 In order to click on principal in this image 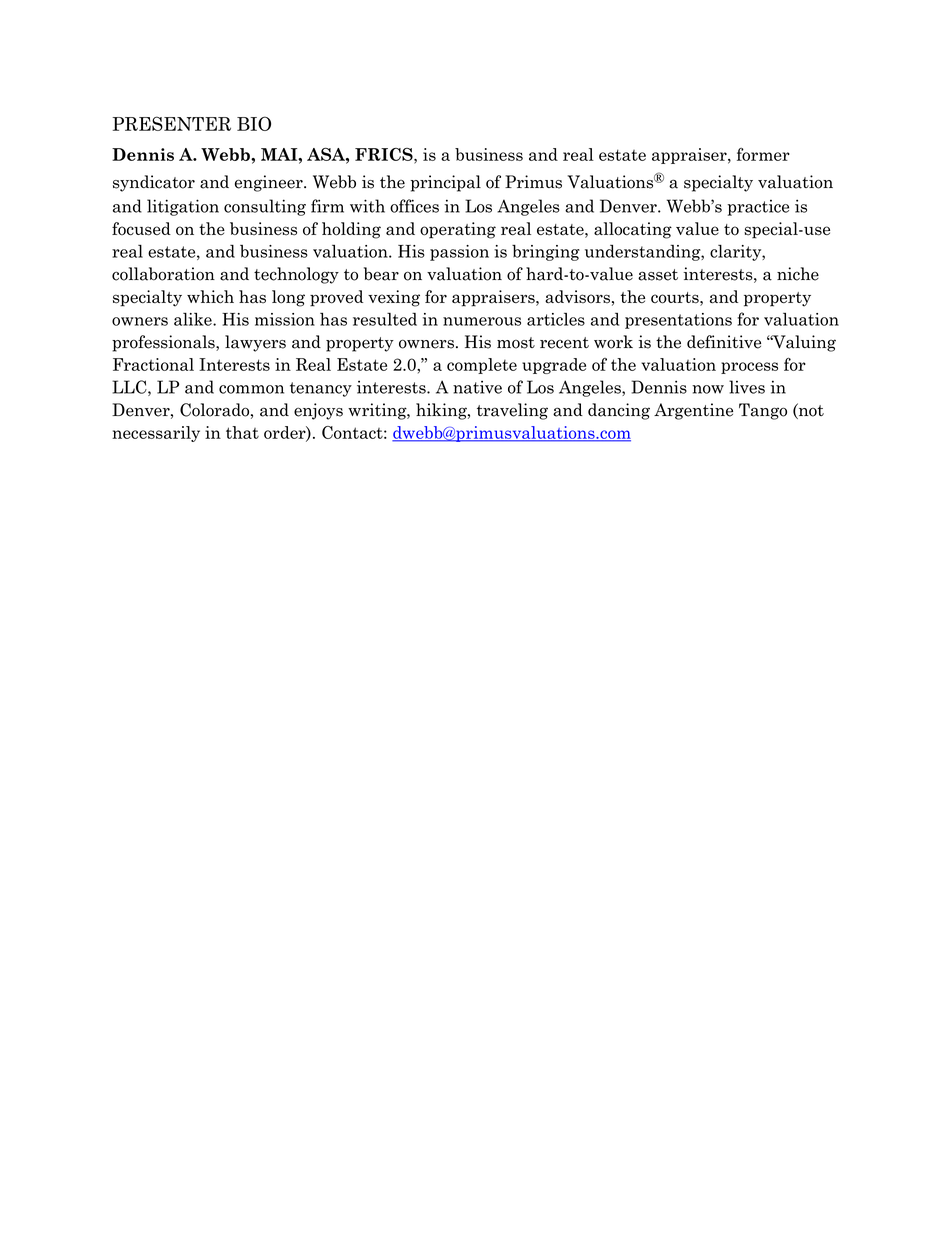, I will do `click(446, 183)`.
